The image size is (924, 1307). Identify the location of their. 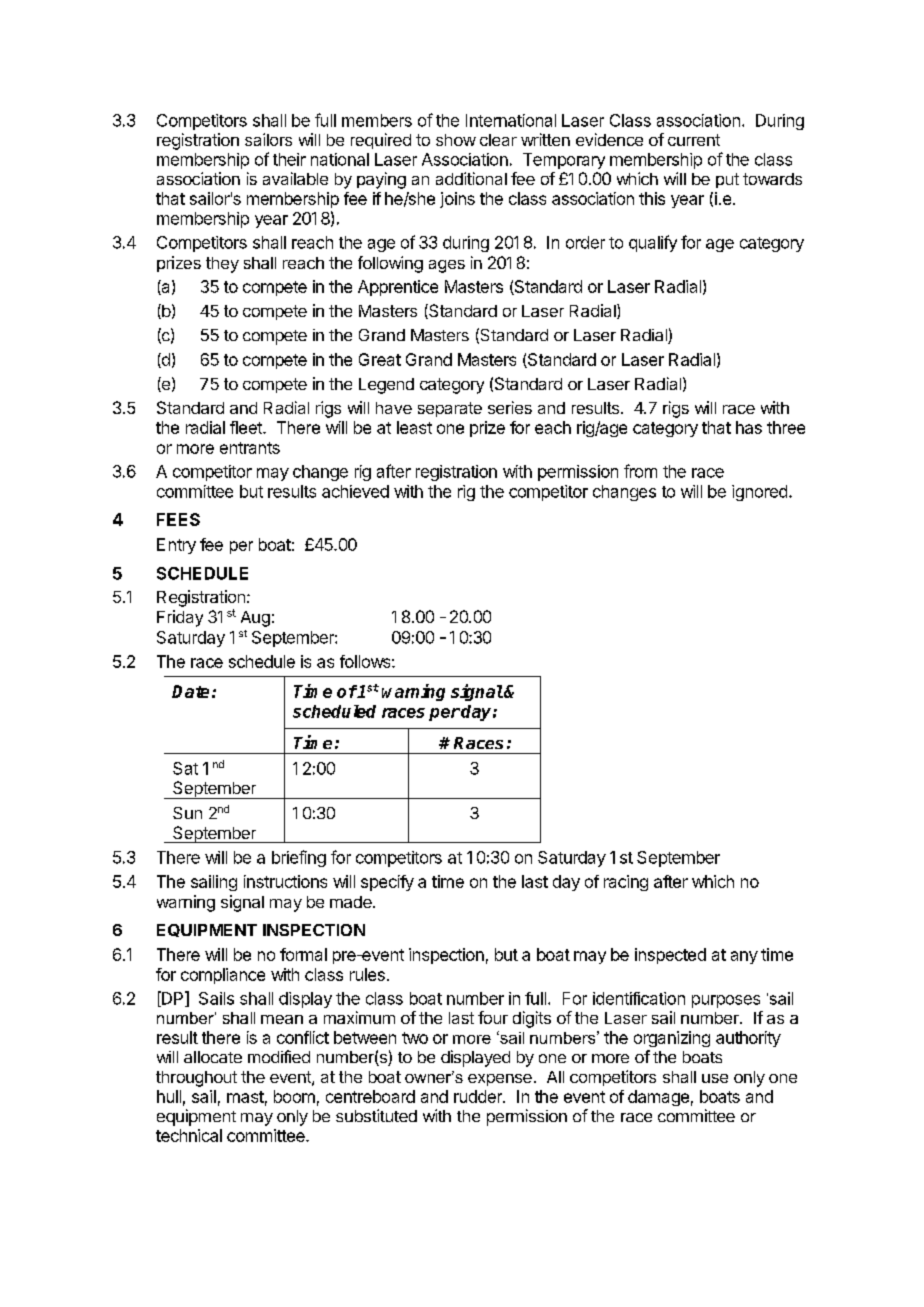
(289, 159).
